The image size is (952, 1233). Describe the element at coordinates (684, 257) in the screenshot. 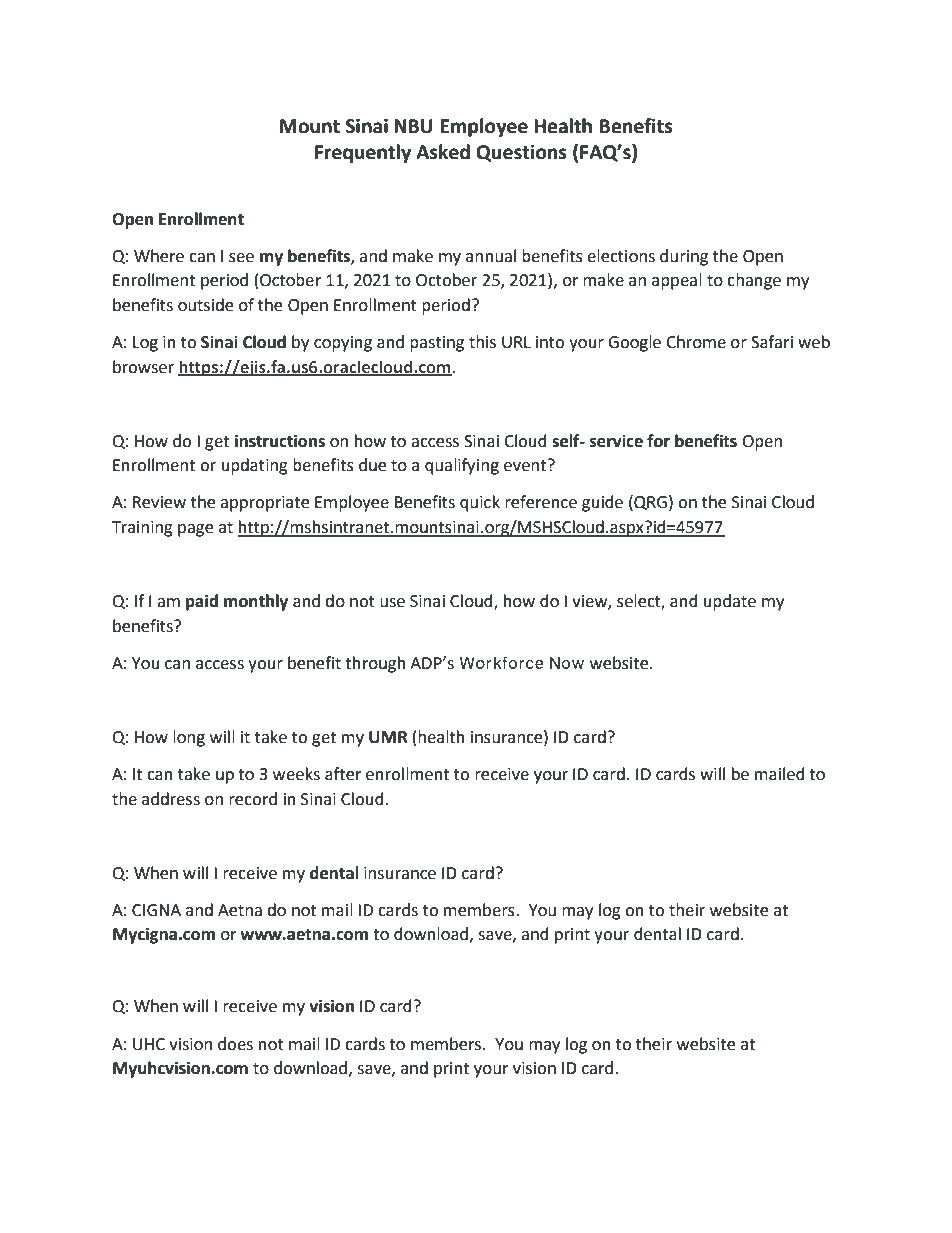

I see `during` at that location.
